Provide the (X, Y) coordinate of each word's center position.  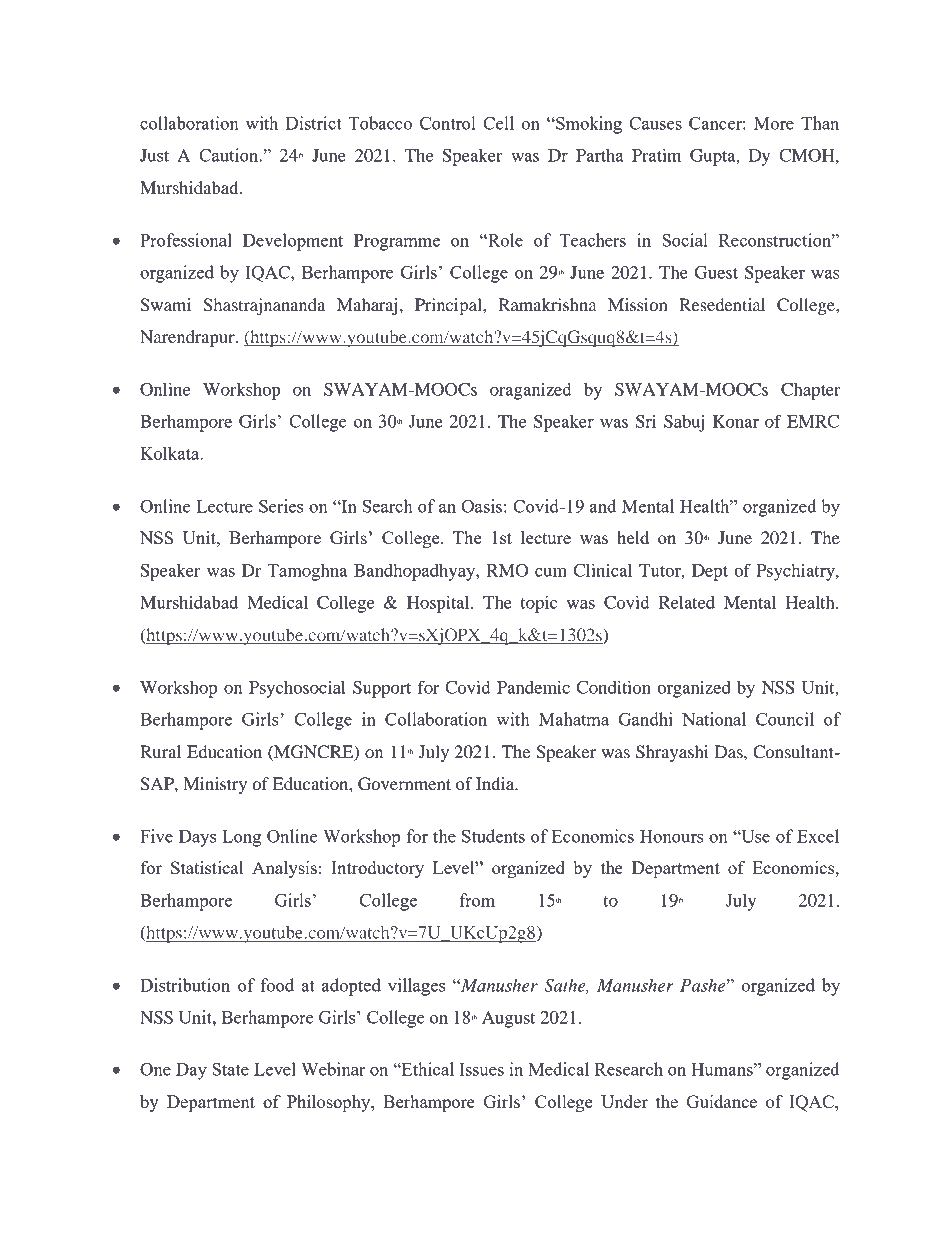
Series (281, 506)
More (774, 123)
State (230, 1069)
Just (154, 155)
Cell (498, 123)
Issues (481, 1069)
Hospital (439, 604)
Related (687, 602)
